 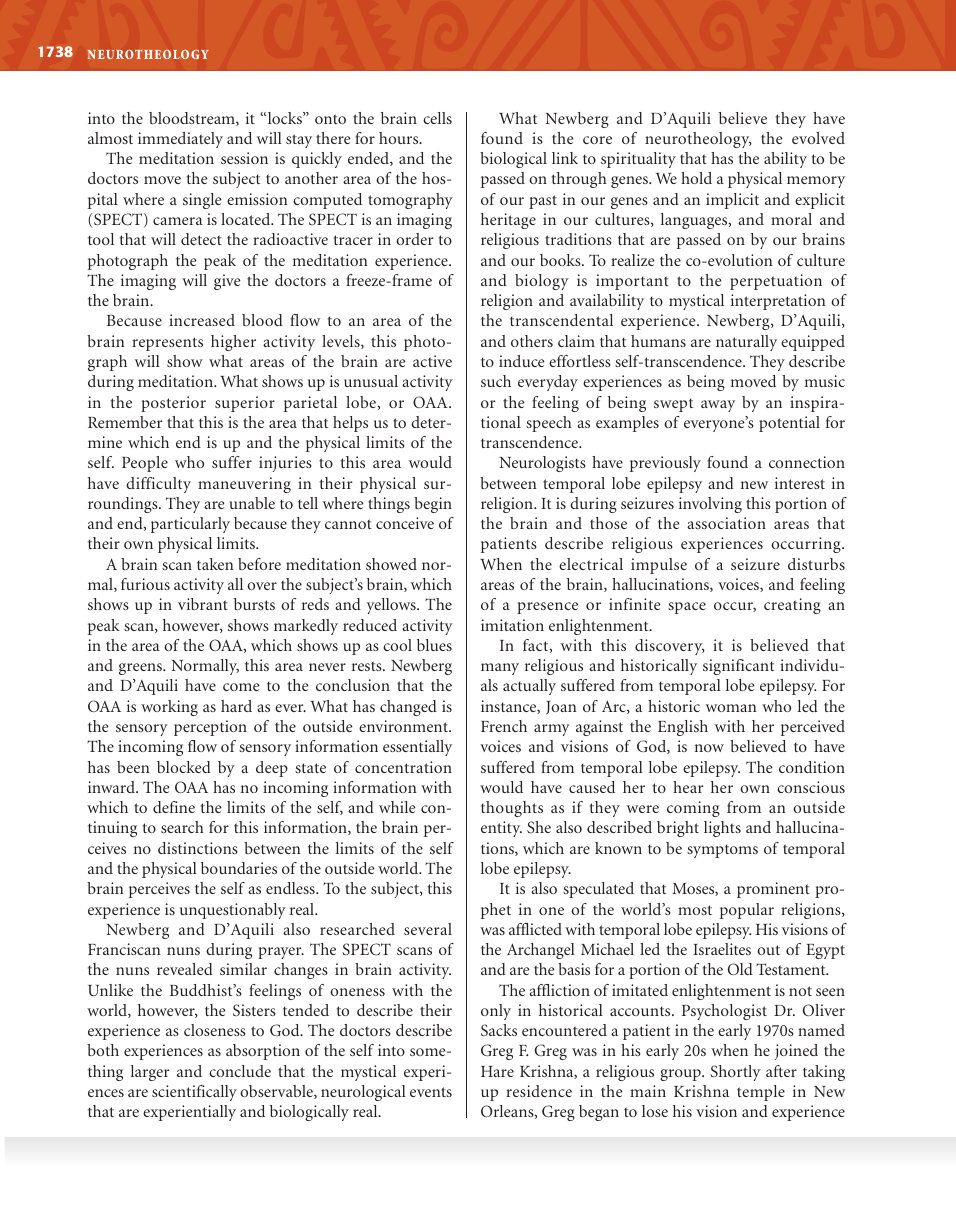 I want to click on essentially, so click(x=417, y=748).
